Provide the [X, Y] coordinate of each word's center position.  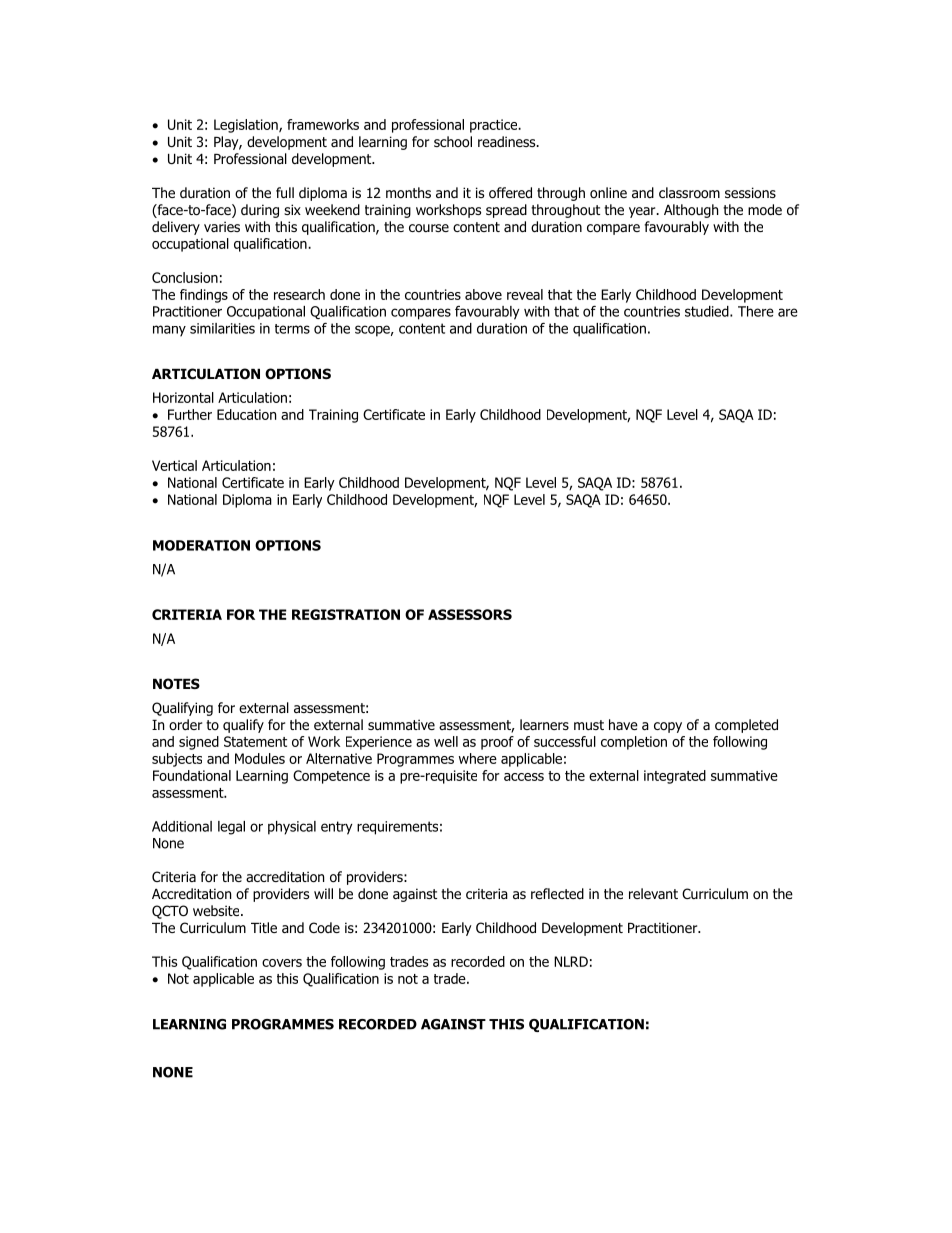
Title [264, 927]
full [285, 192]
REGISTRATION [346, 614]
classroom [689, 193]
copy [668, 727]
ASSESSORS [470, 614]
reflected [557, 893]
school [453, 141]
